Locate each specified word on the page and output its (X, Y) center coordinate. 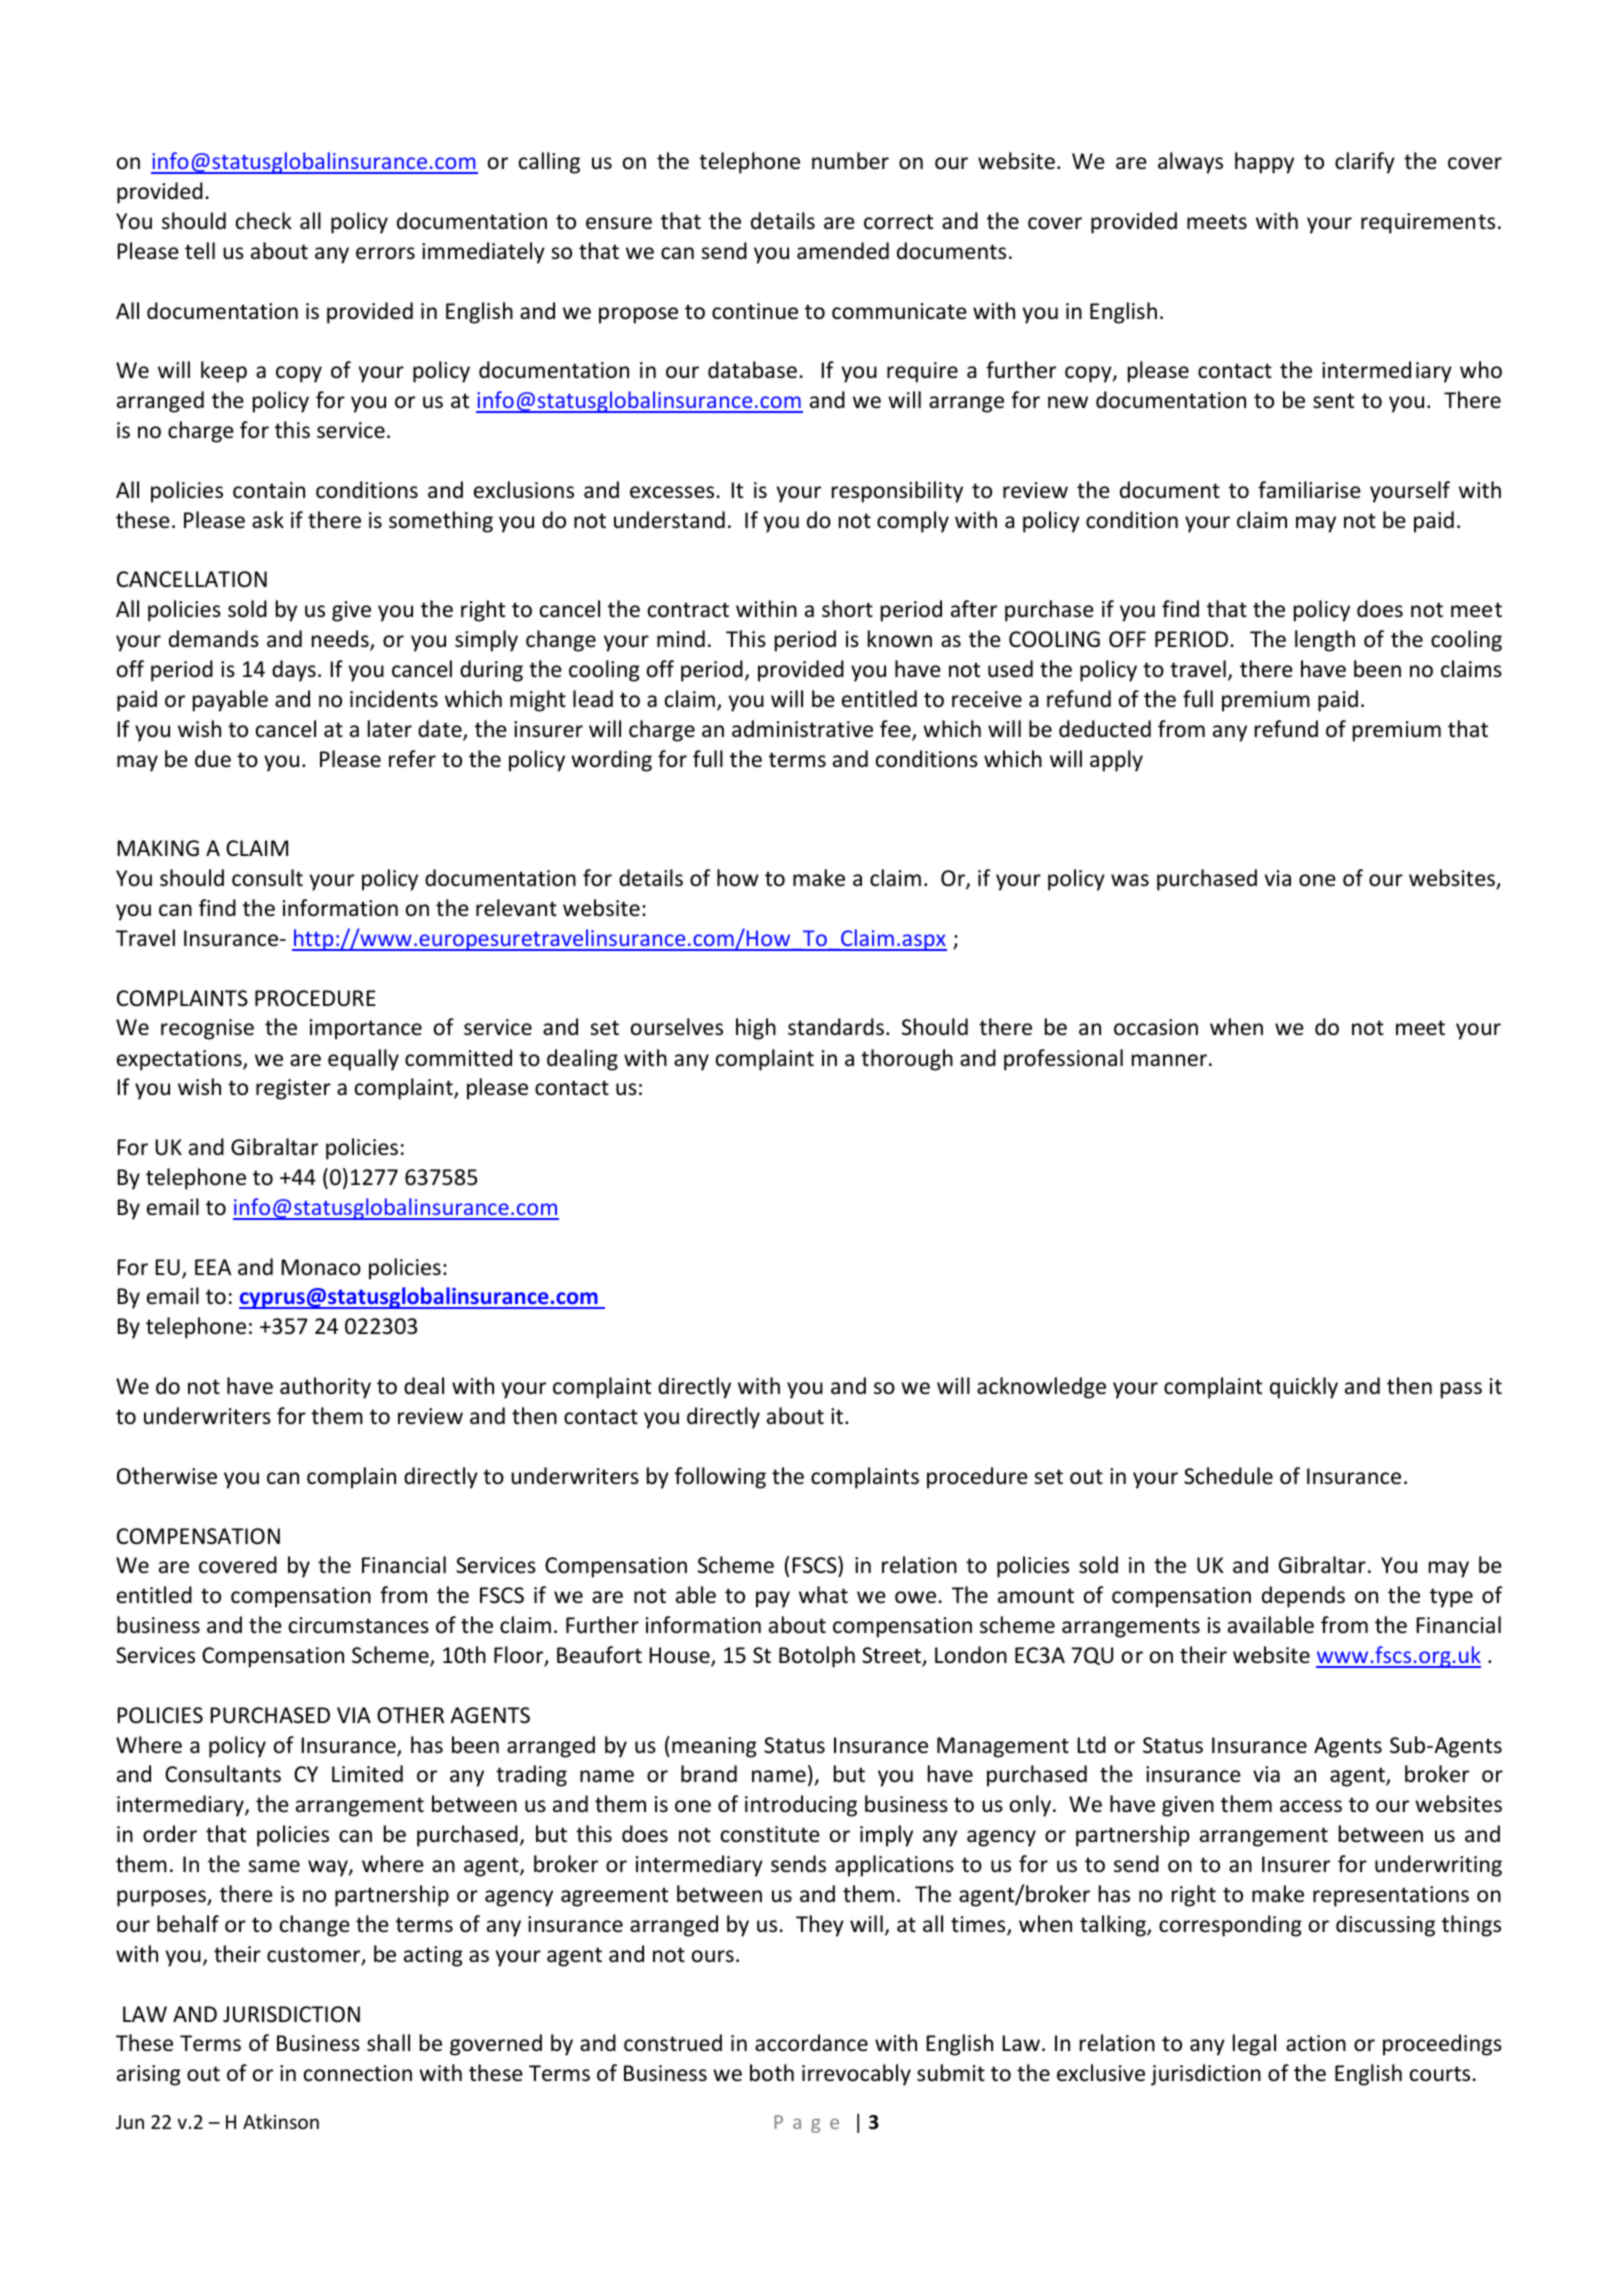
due (213, 759)
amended (843, 250)
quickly (1304, 1388)
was (1130, 880)
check (264, 221)
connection (358, 2073)
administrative (802, 729)
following (720, 1478)
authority (325, 1388)
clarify (1365, 163)
